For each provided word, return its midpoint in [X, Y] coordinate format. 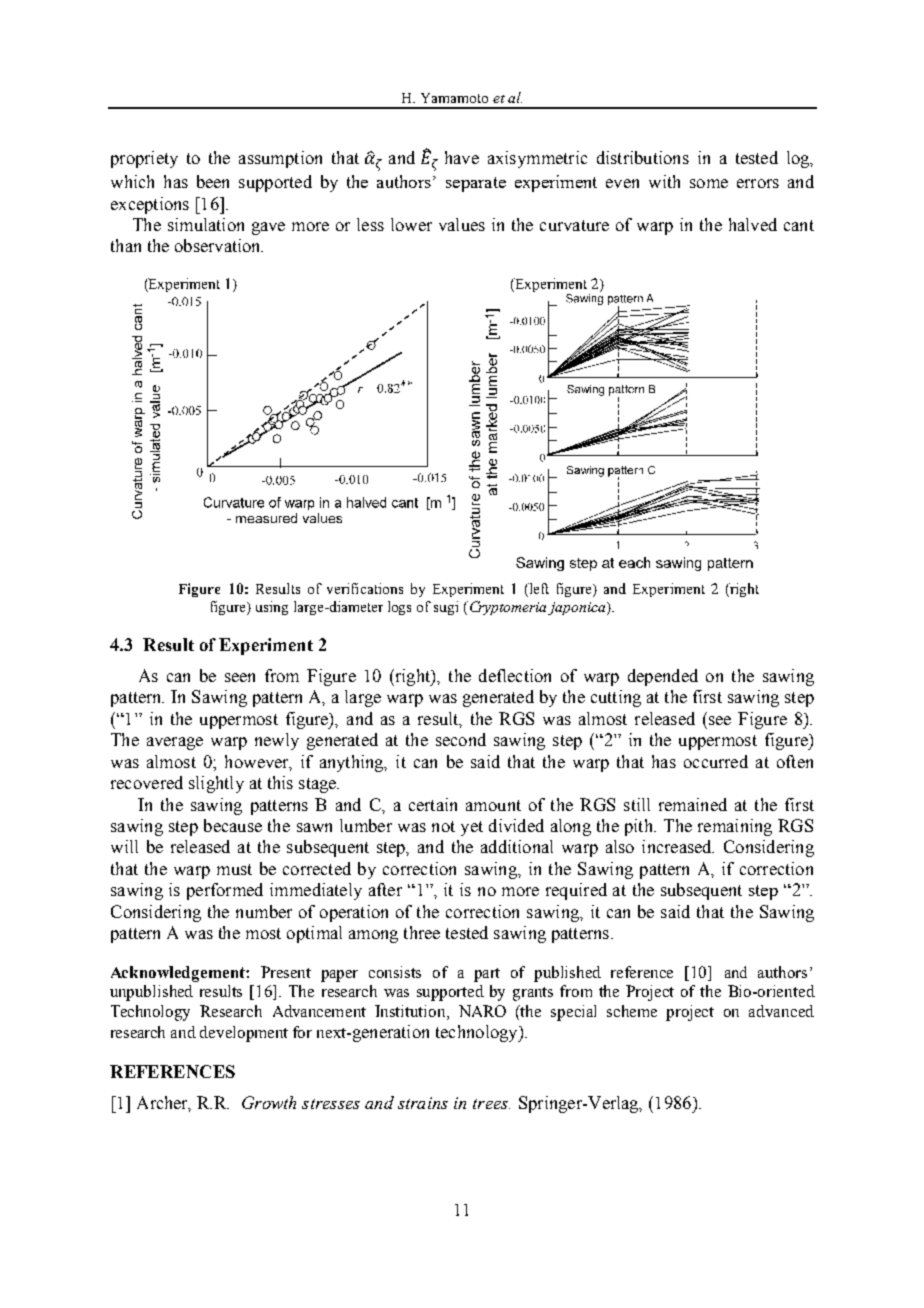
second [461, 739]
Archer [164, 1104]
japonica [578, 608]
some [709, 183]
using [272, 608]
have [462, 157]
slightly [216, 784]
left [538, 590]
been [213, 181]
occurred [716, 761]
